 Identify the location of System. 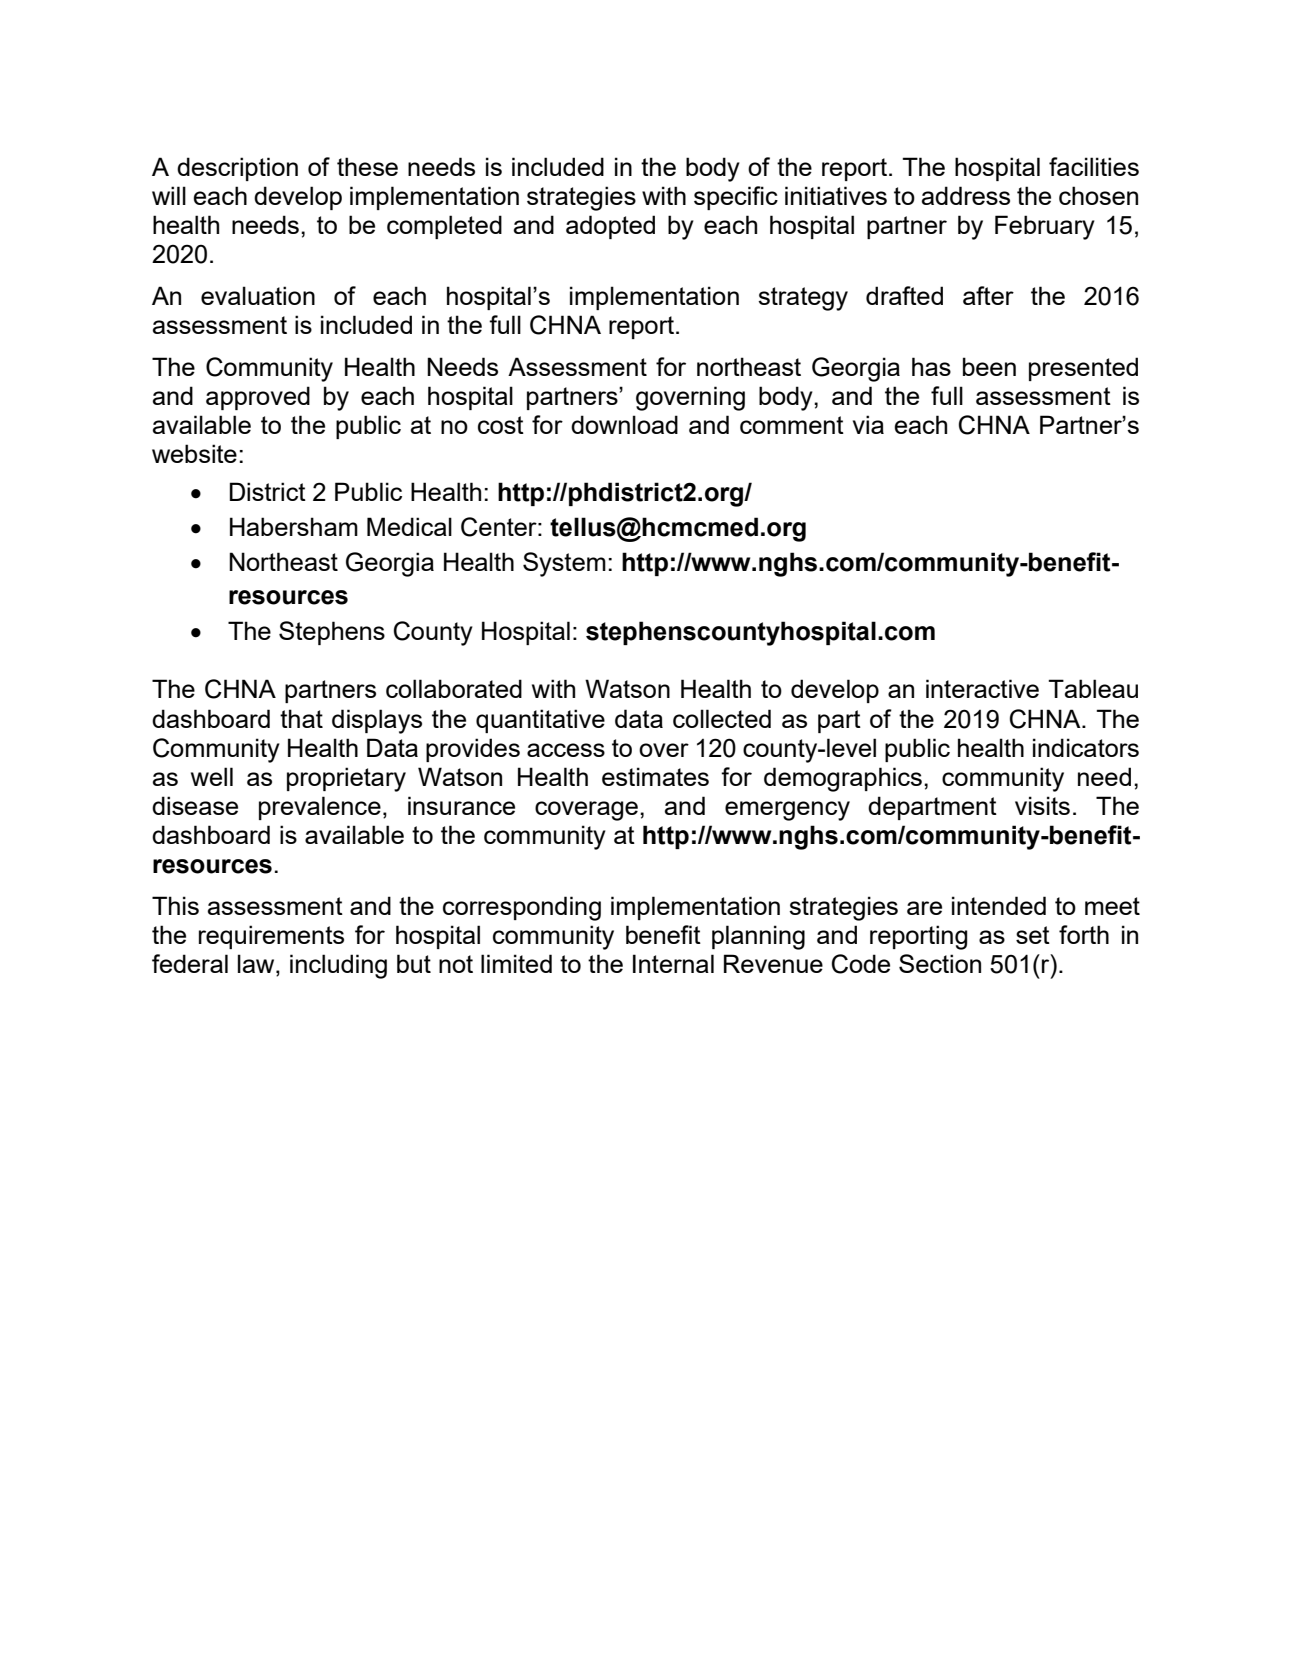
(564, 564).
